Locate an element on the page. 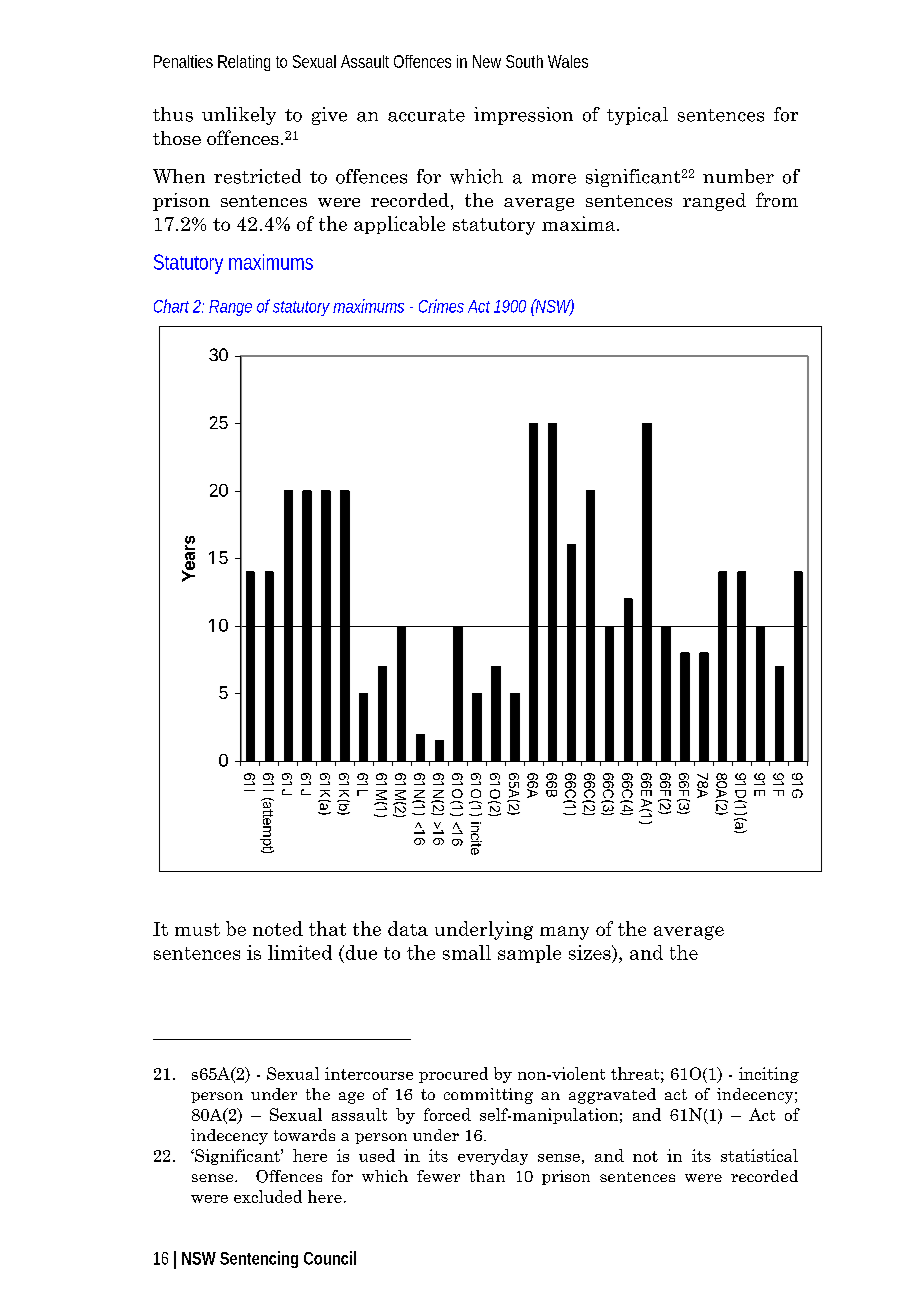  than is located at coordinates (487, 1176).
